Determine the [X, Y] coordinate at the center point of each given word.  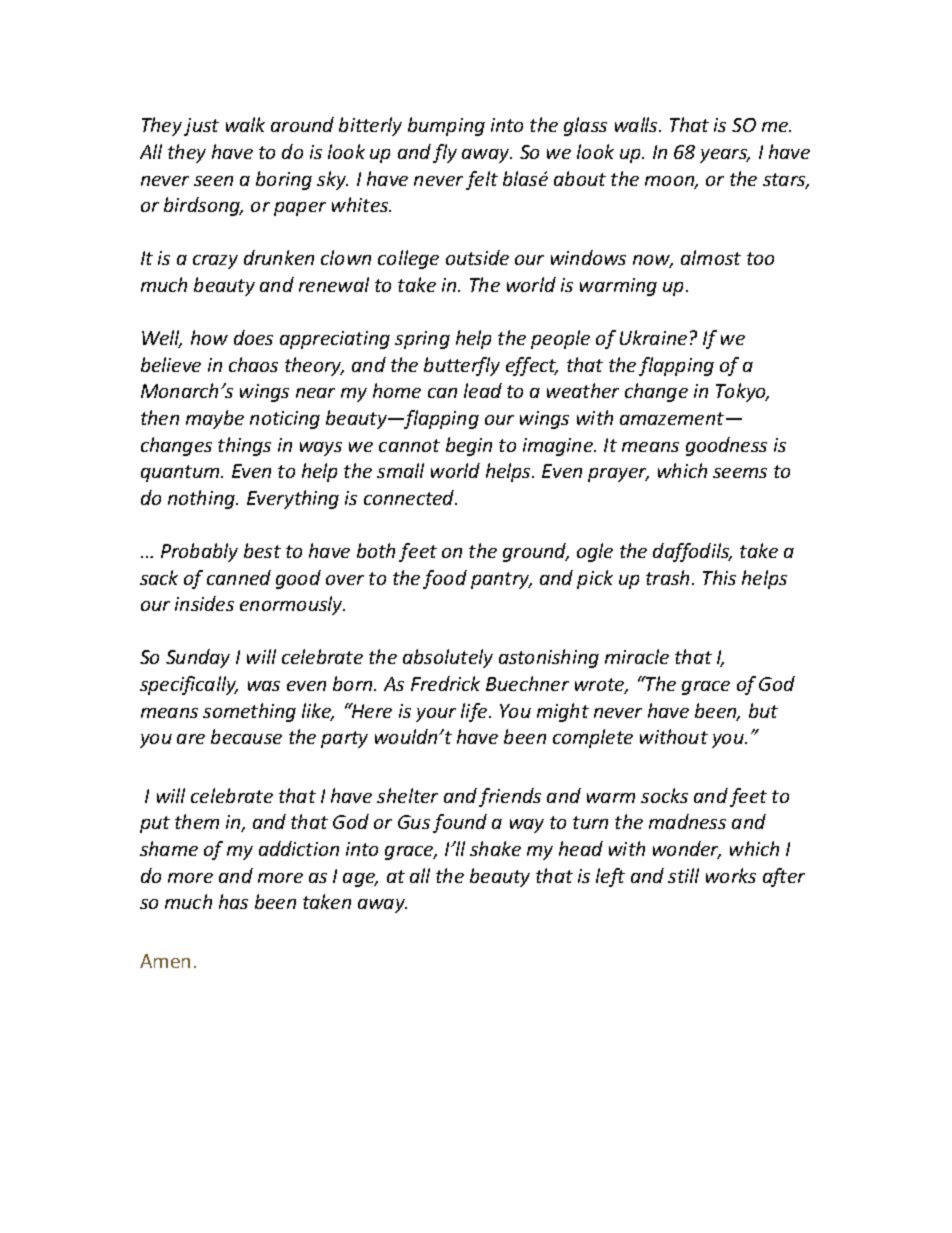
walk [245, 124]
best [262, 550]
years [725, 156]
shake [495, 848]
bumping [446, 126]
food [445, 579]
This [719, 577]
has [233, 901]
